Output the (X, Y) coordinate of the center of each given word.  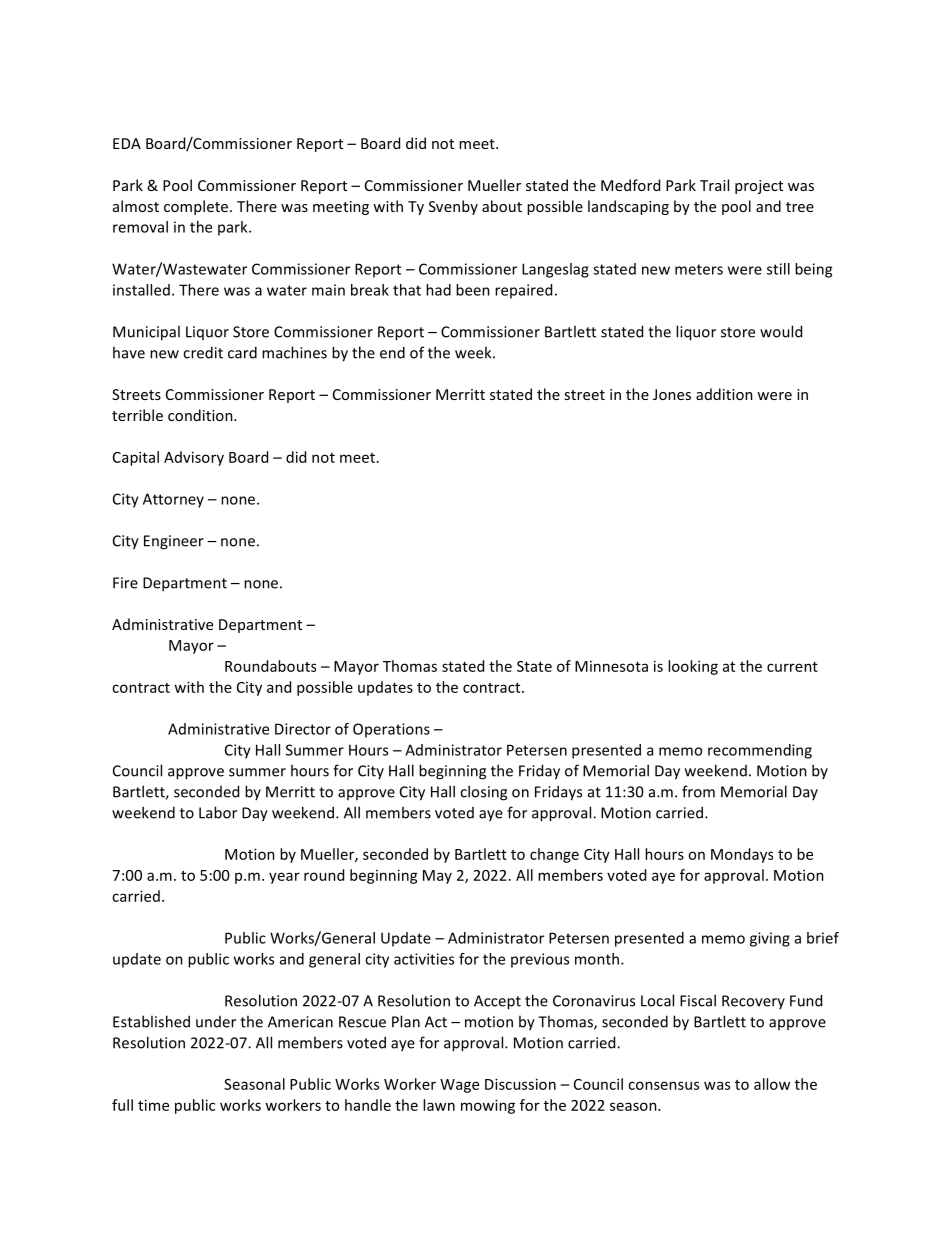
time (153, 1105)
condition (201, 415)
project (759, 187)
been (473, 290)
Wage (459, 1086)
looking (693, 667)
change (554, 855)
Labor (218, 812)
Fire (125, 583)
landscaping (628, 207)
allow (772, 1084)
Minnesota (611, 666)
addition (724, 394)
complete (196, 207)
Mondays (742, 855)
